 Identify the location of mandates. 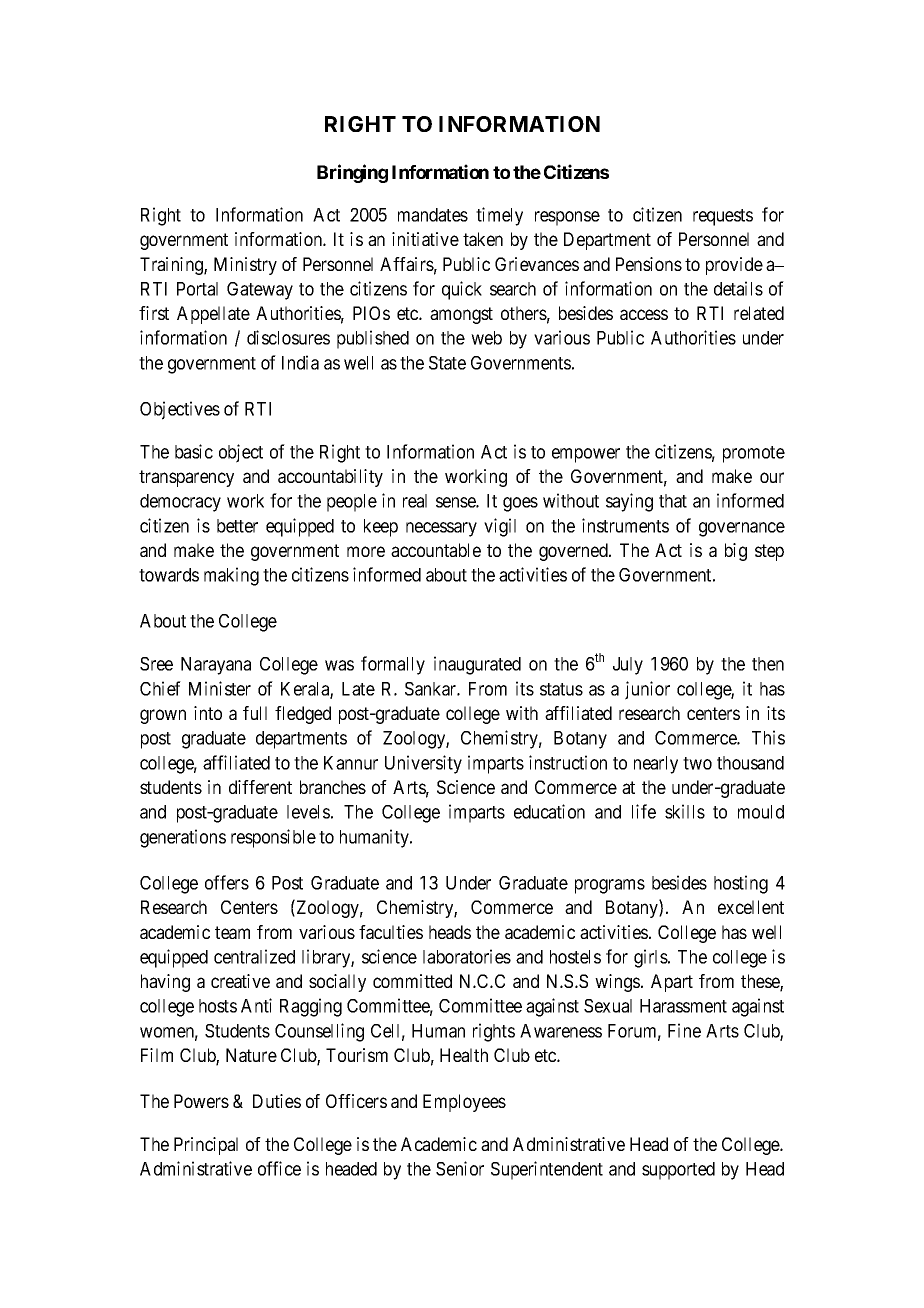
(433, 215).
